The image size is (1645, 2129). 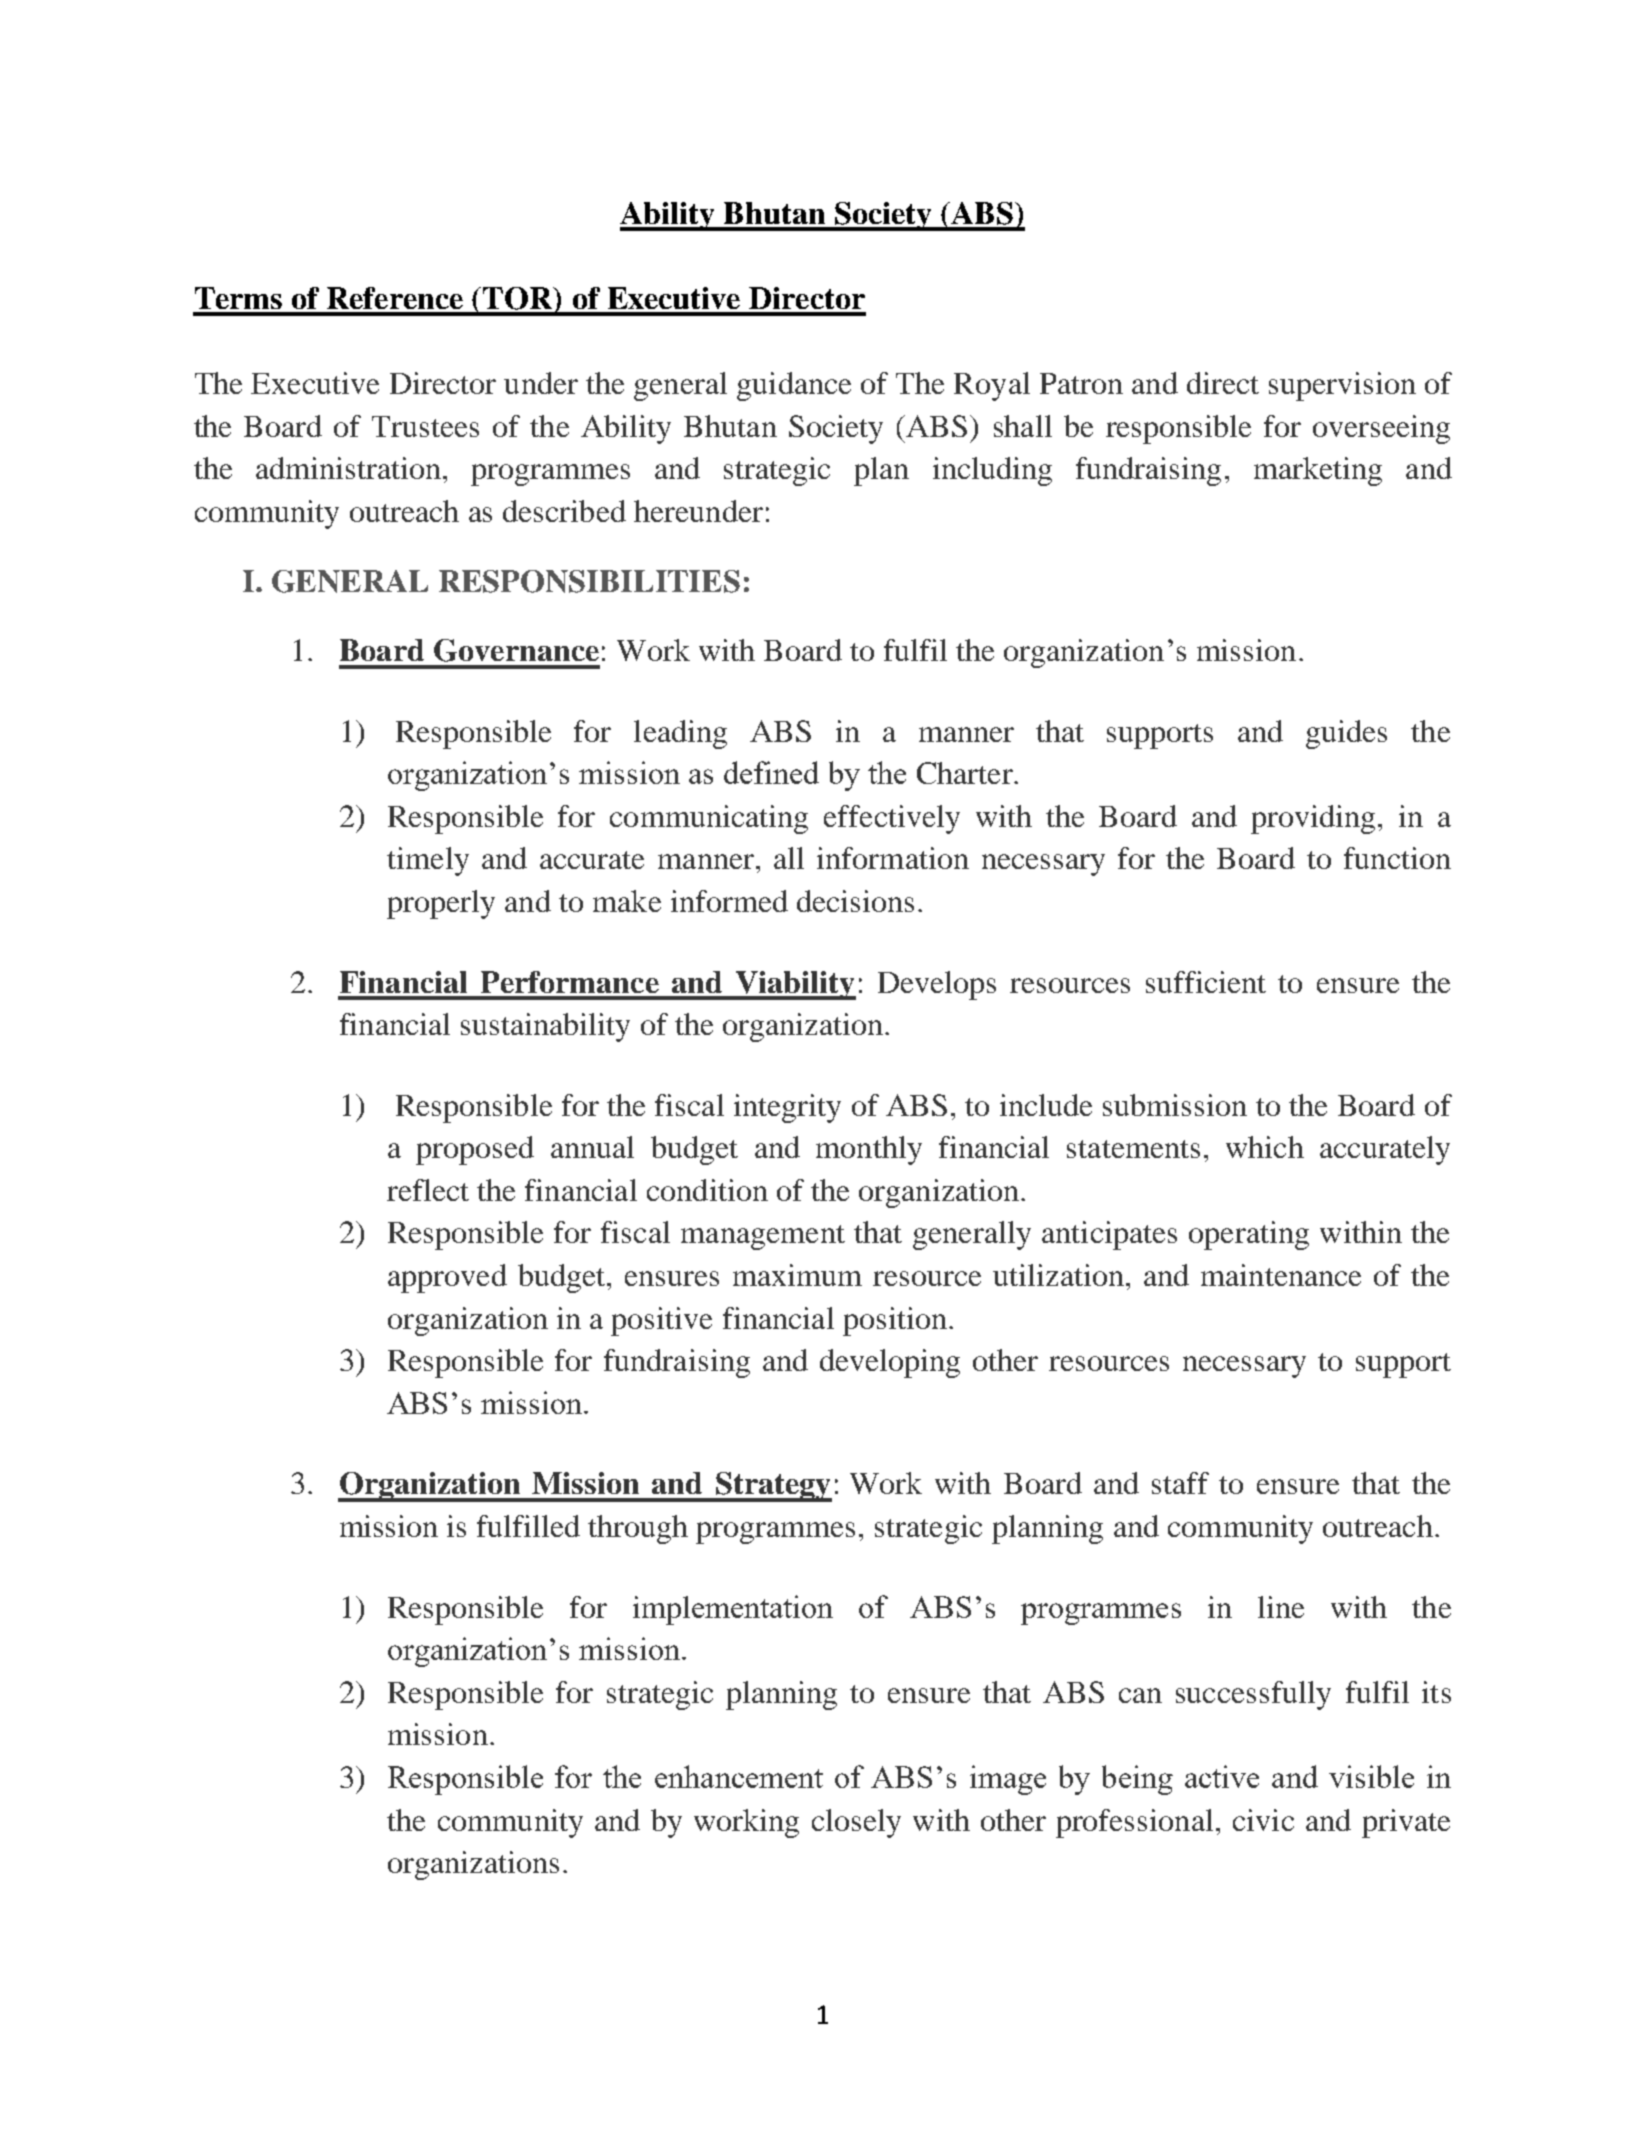 What do you see at coordinates (869, 1150) in the screenshot?
I see `monthly` at bounding box center [869, 1150].
